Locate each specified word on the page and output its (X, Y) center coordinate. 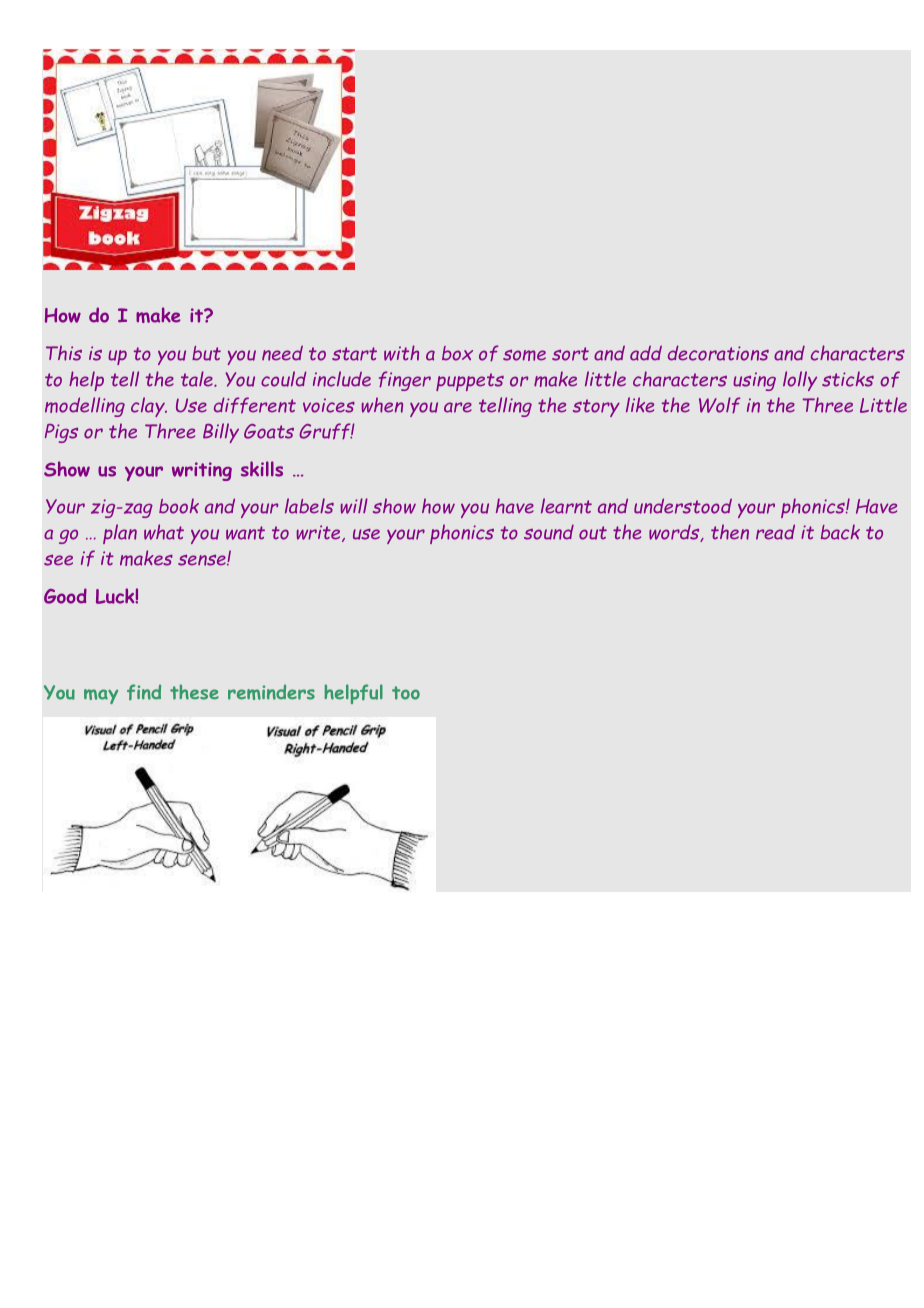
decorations (718, 353)
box (457, 353)
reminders (271, 692)
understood (683, 506)
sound (549, 532)
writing (202, 471)
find (144, 692)
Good (65, 596)
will (354, 506)
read (775, 532)
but (206, 353)
